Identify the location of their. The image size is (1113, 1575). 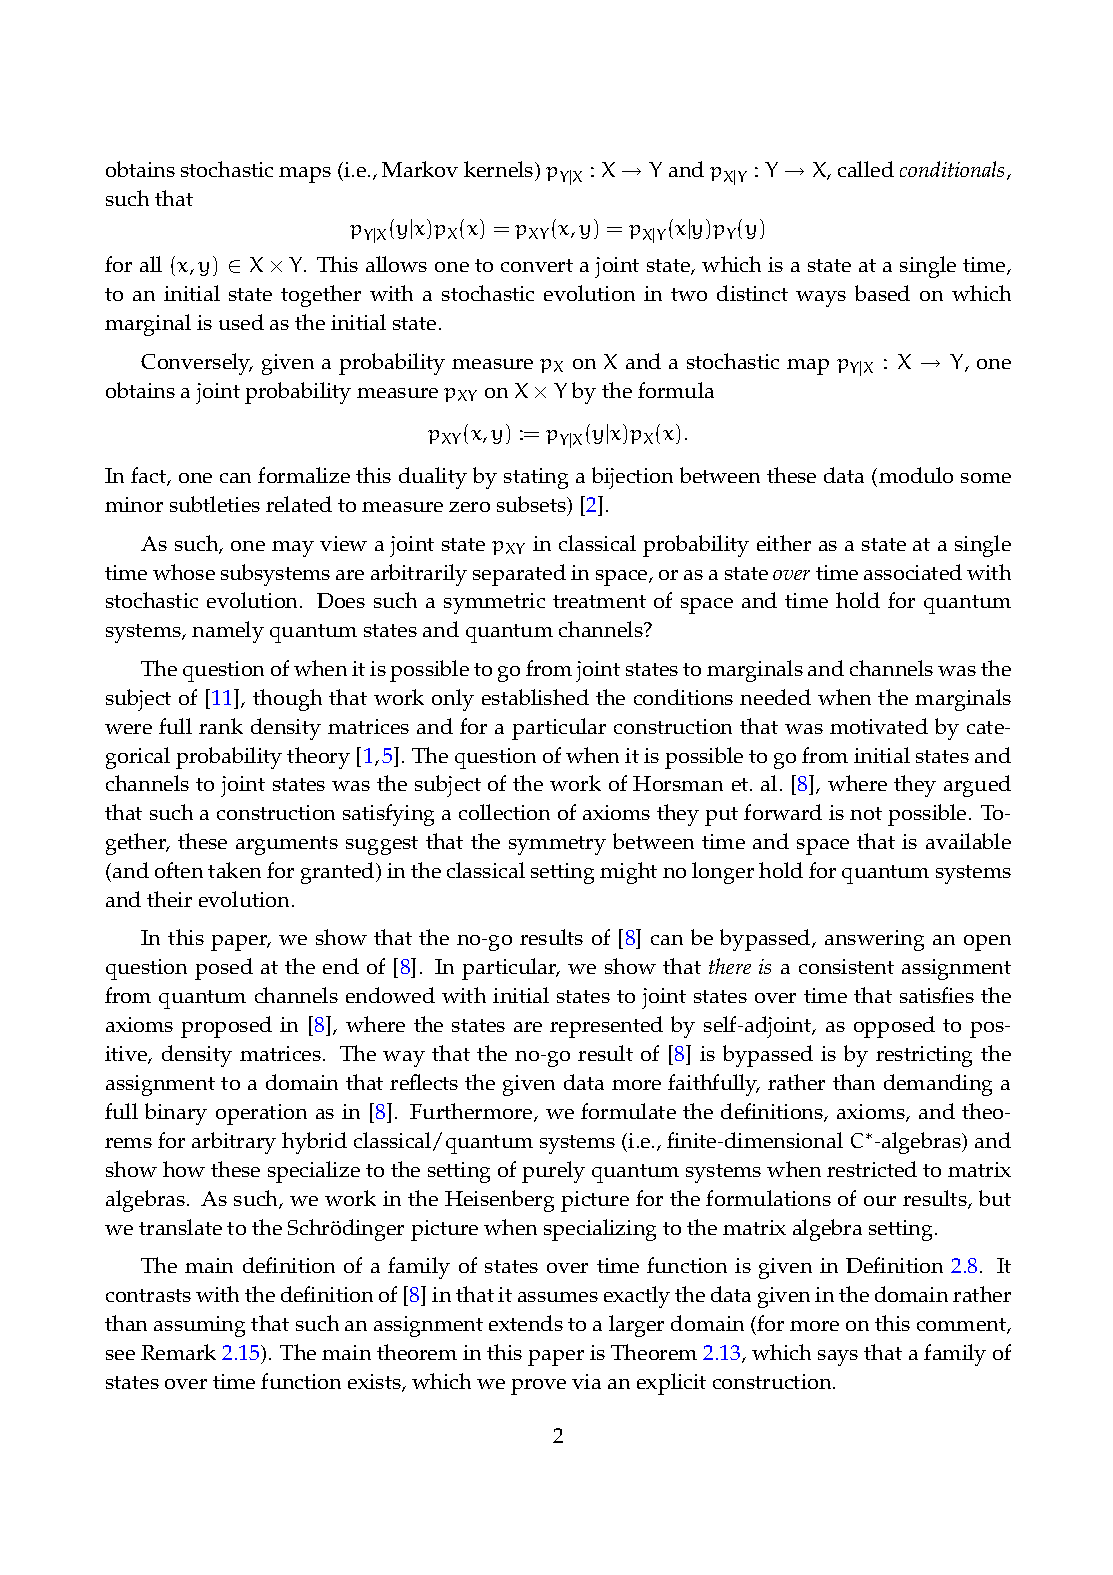
(169, 899).
